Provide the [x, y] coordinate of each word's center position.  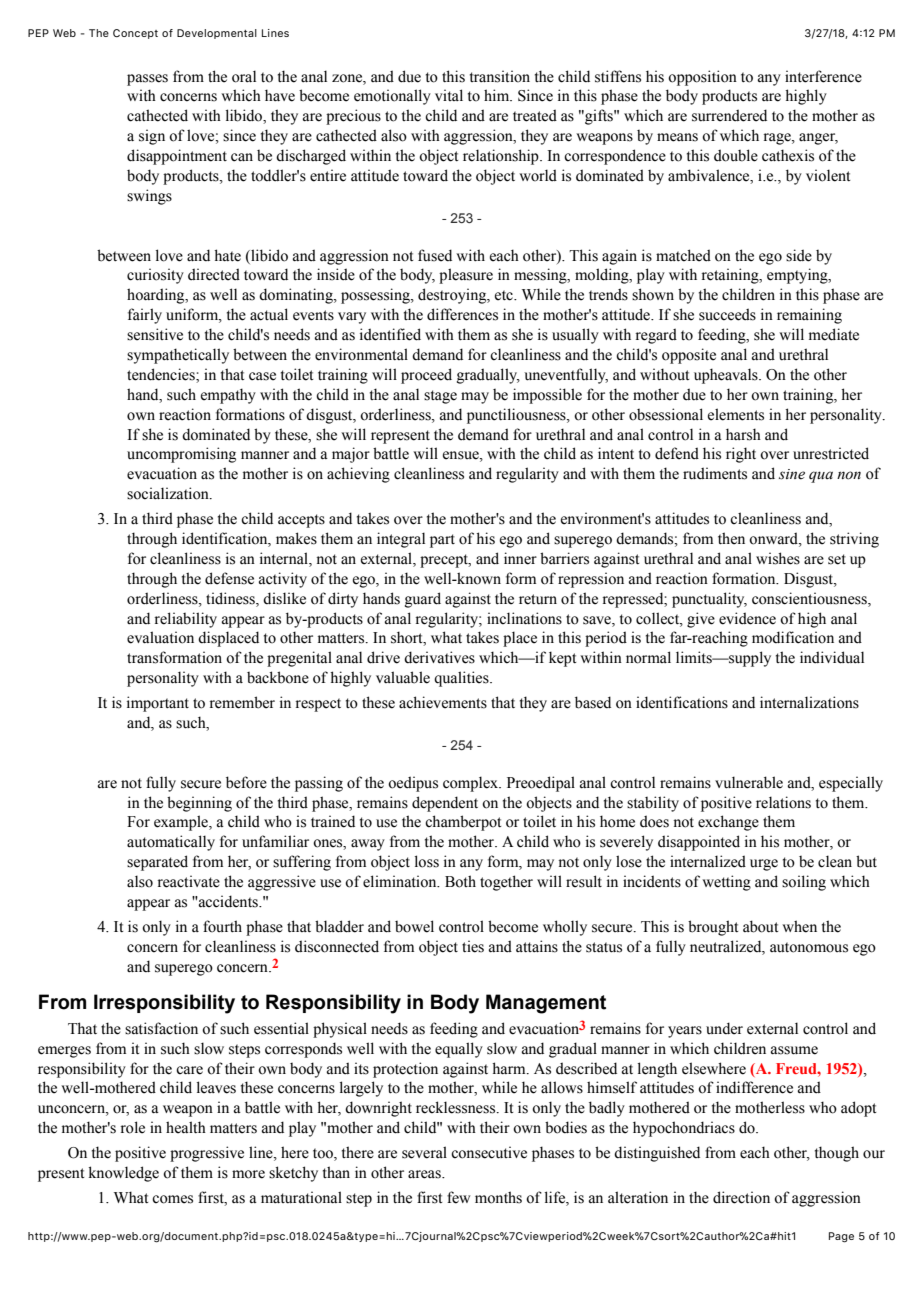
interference [823, 76]
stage [440, 397]
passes [147, 80]
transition [500, 76]
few [458, 1197]
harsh [743, 434]
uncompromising [181, 455]
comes [172, 1199]
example [182, 823]
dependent [445, 804]
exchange [728, 823]
